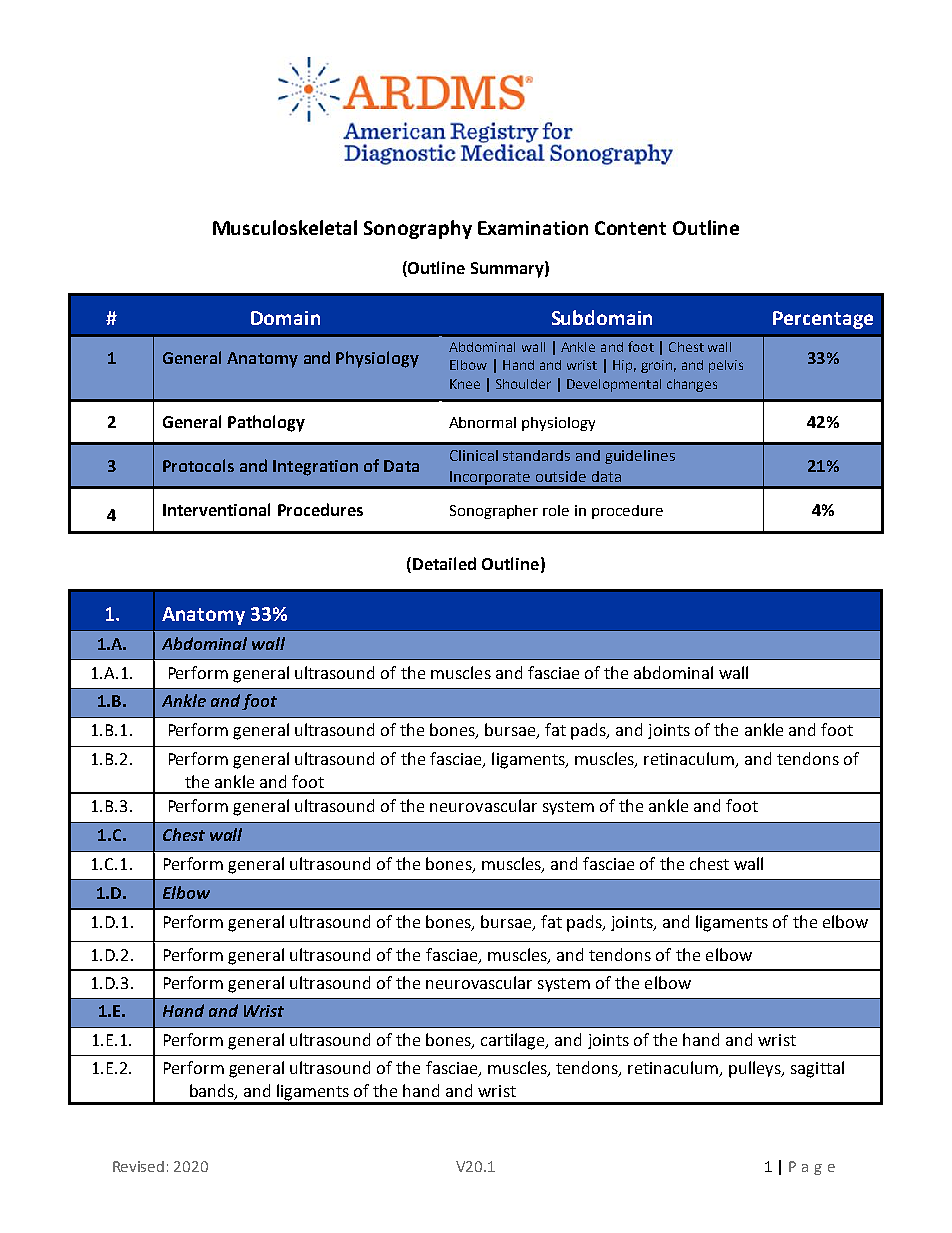 The width and height of the screenshot is (952, 1233). I want to click on Content, so click(630, 228).
